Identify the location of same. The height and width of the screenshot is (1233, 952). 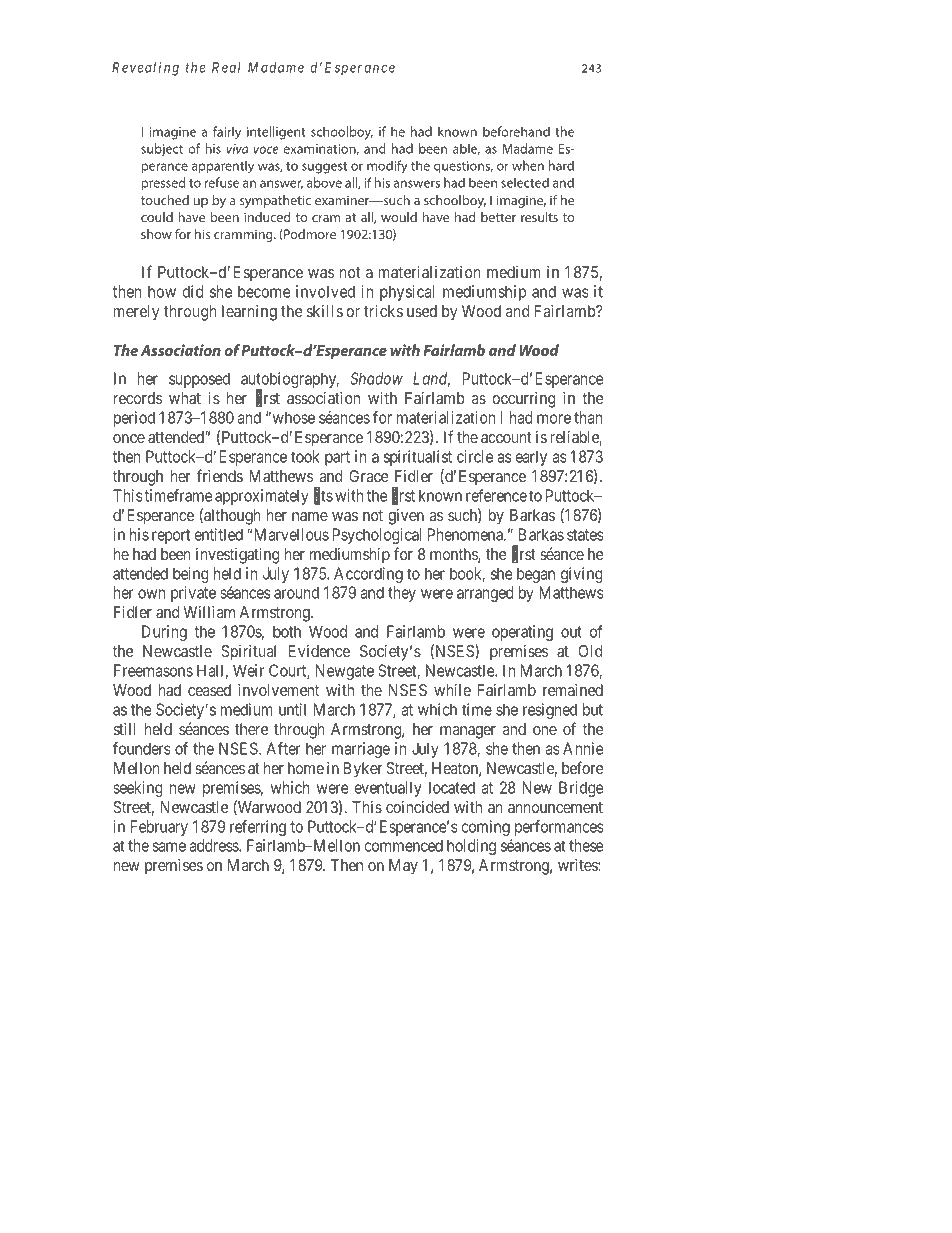
(169, 847).
